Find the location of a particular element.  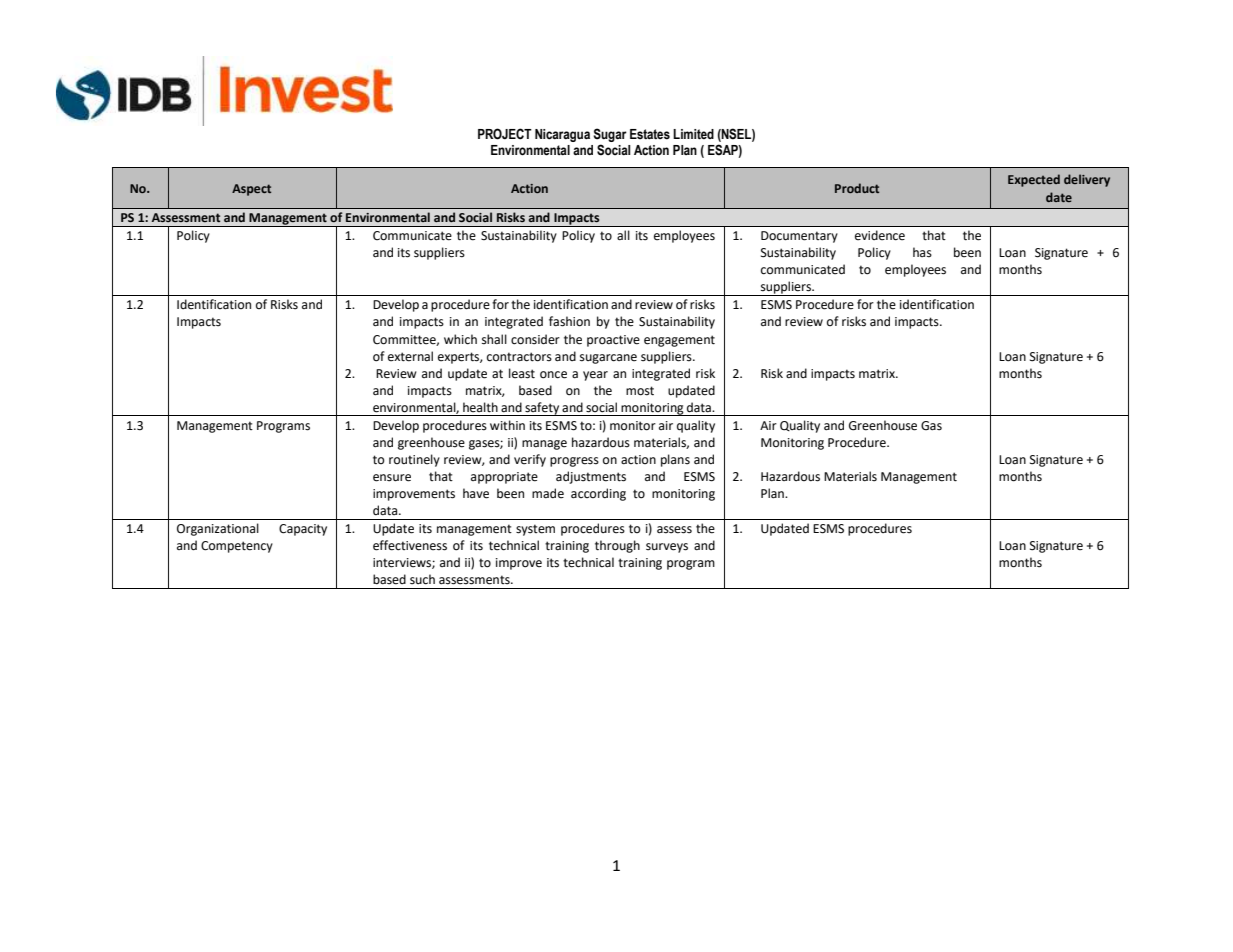

such is located at coordinates (422, 579).
